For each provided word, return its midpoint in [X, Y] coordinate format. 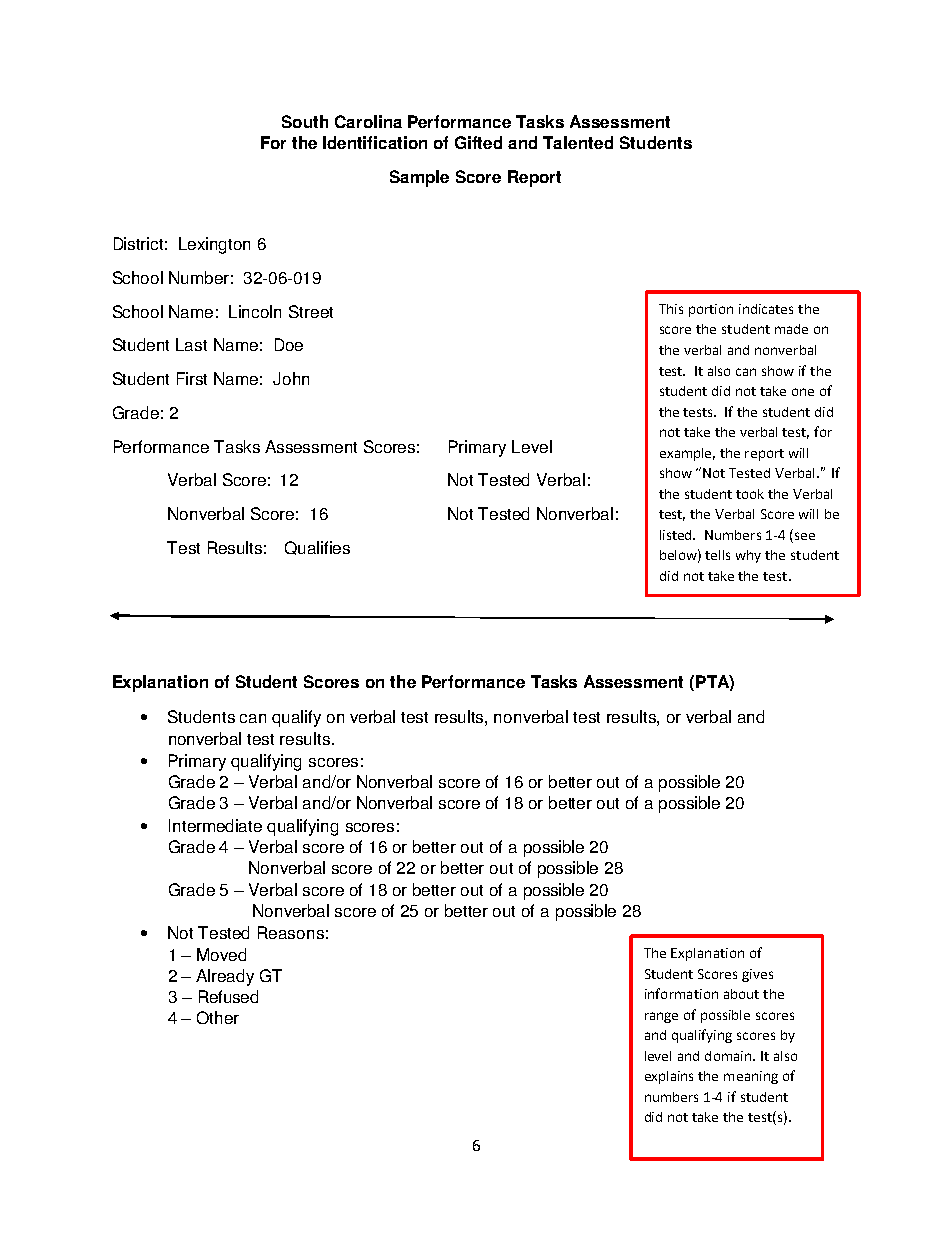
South [305, 121]
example [687, 454]
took [750, 494]
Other [218, 1017]
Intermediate [215, 825]
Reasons [291, 932]
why [748, 556]
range [661, 1017]
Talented [578, 142]
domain [729, 1056]
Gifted [478, 142]
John [291, 378]
